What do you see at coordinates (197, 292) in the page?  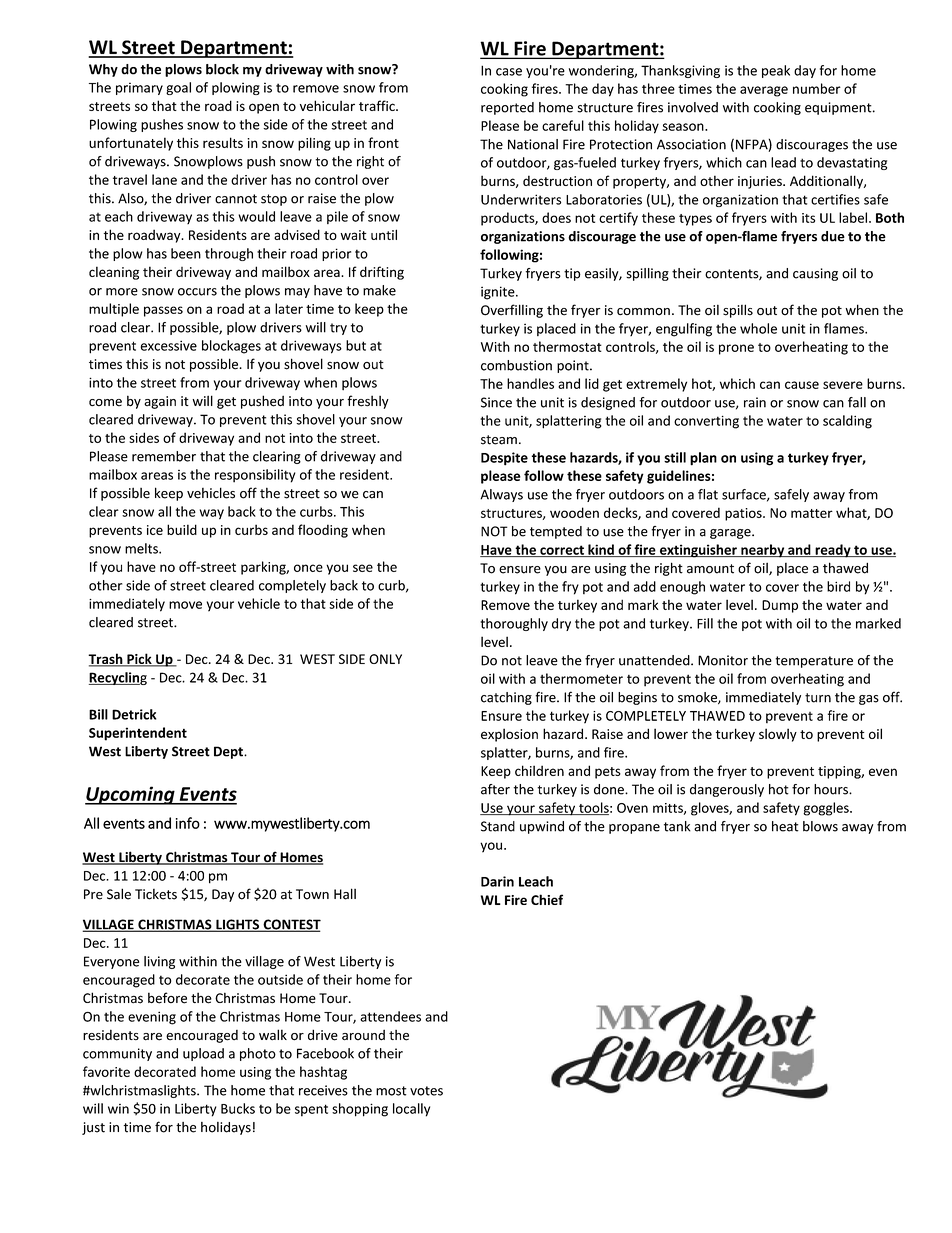 I see `occurs` at bounding box center [197, 292].
